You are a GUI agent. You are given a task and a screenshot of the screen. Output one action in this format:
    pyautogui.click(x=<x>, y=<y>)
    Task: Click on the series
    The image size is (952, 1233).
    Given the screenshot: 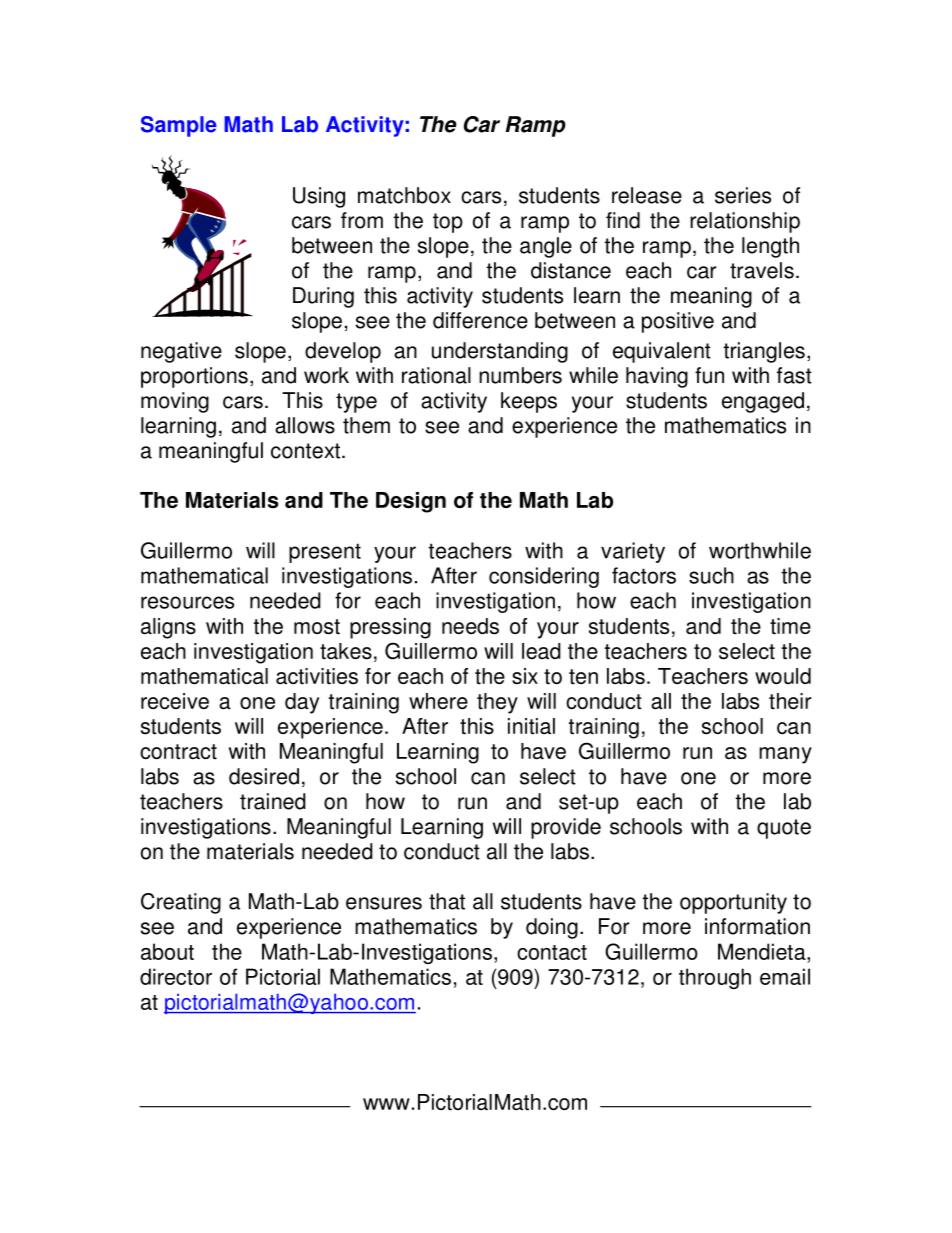 What is the action you would take?
    pyautogui.click(x=743, y=195)
